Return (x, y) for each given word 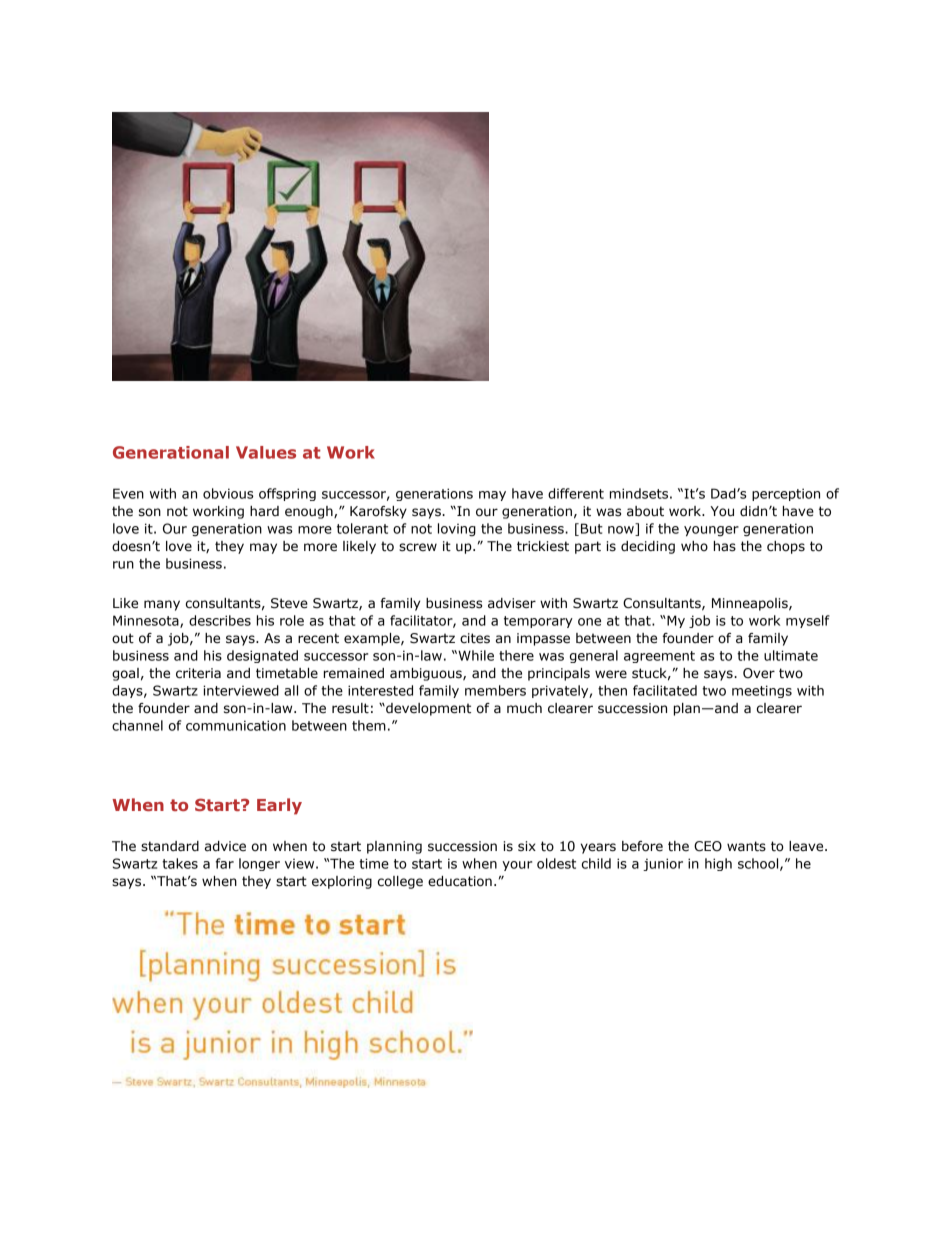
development (427, 709)
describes (220, 620)
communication (236, 725)
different (576, 493)
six (527, 846)
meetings (762, 691)
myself (808, 621)
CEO (708, 846)
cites (475, 638)
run (123, 565)
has (725, 546)
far (225, 863)
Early (279, 806)
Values (266, 452)
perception (786, 494)
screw (418, 547)
